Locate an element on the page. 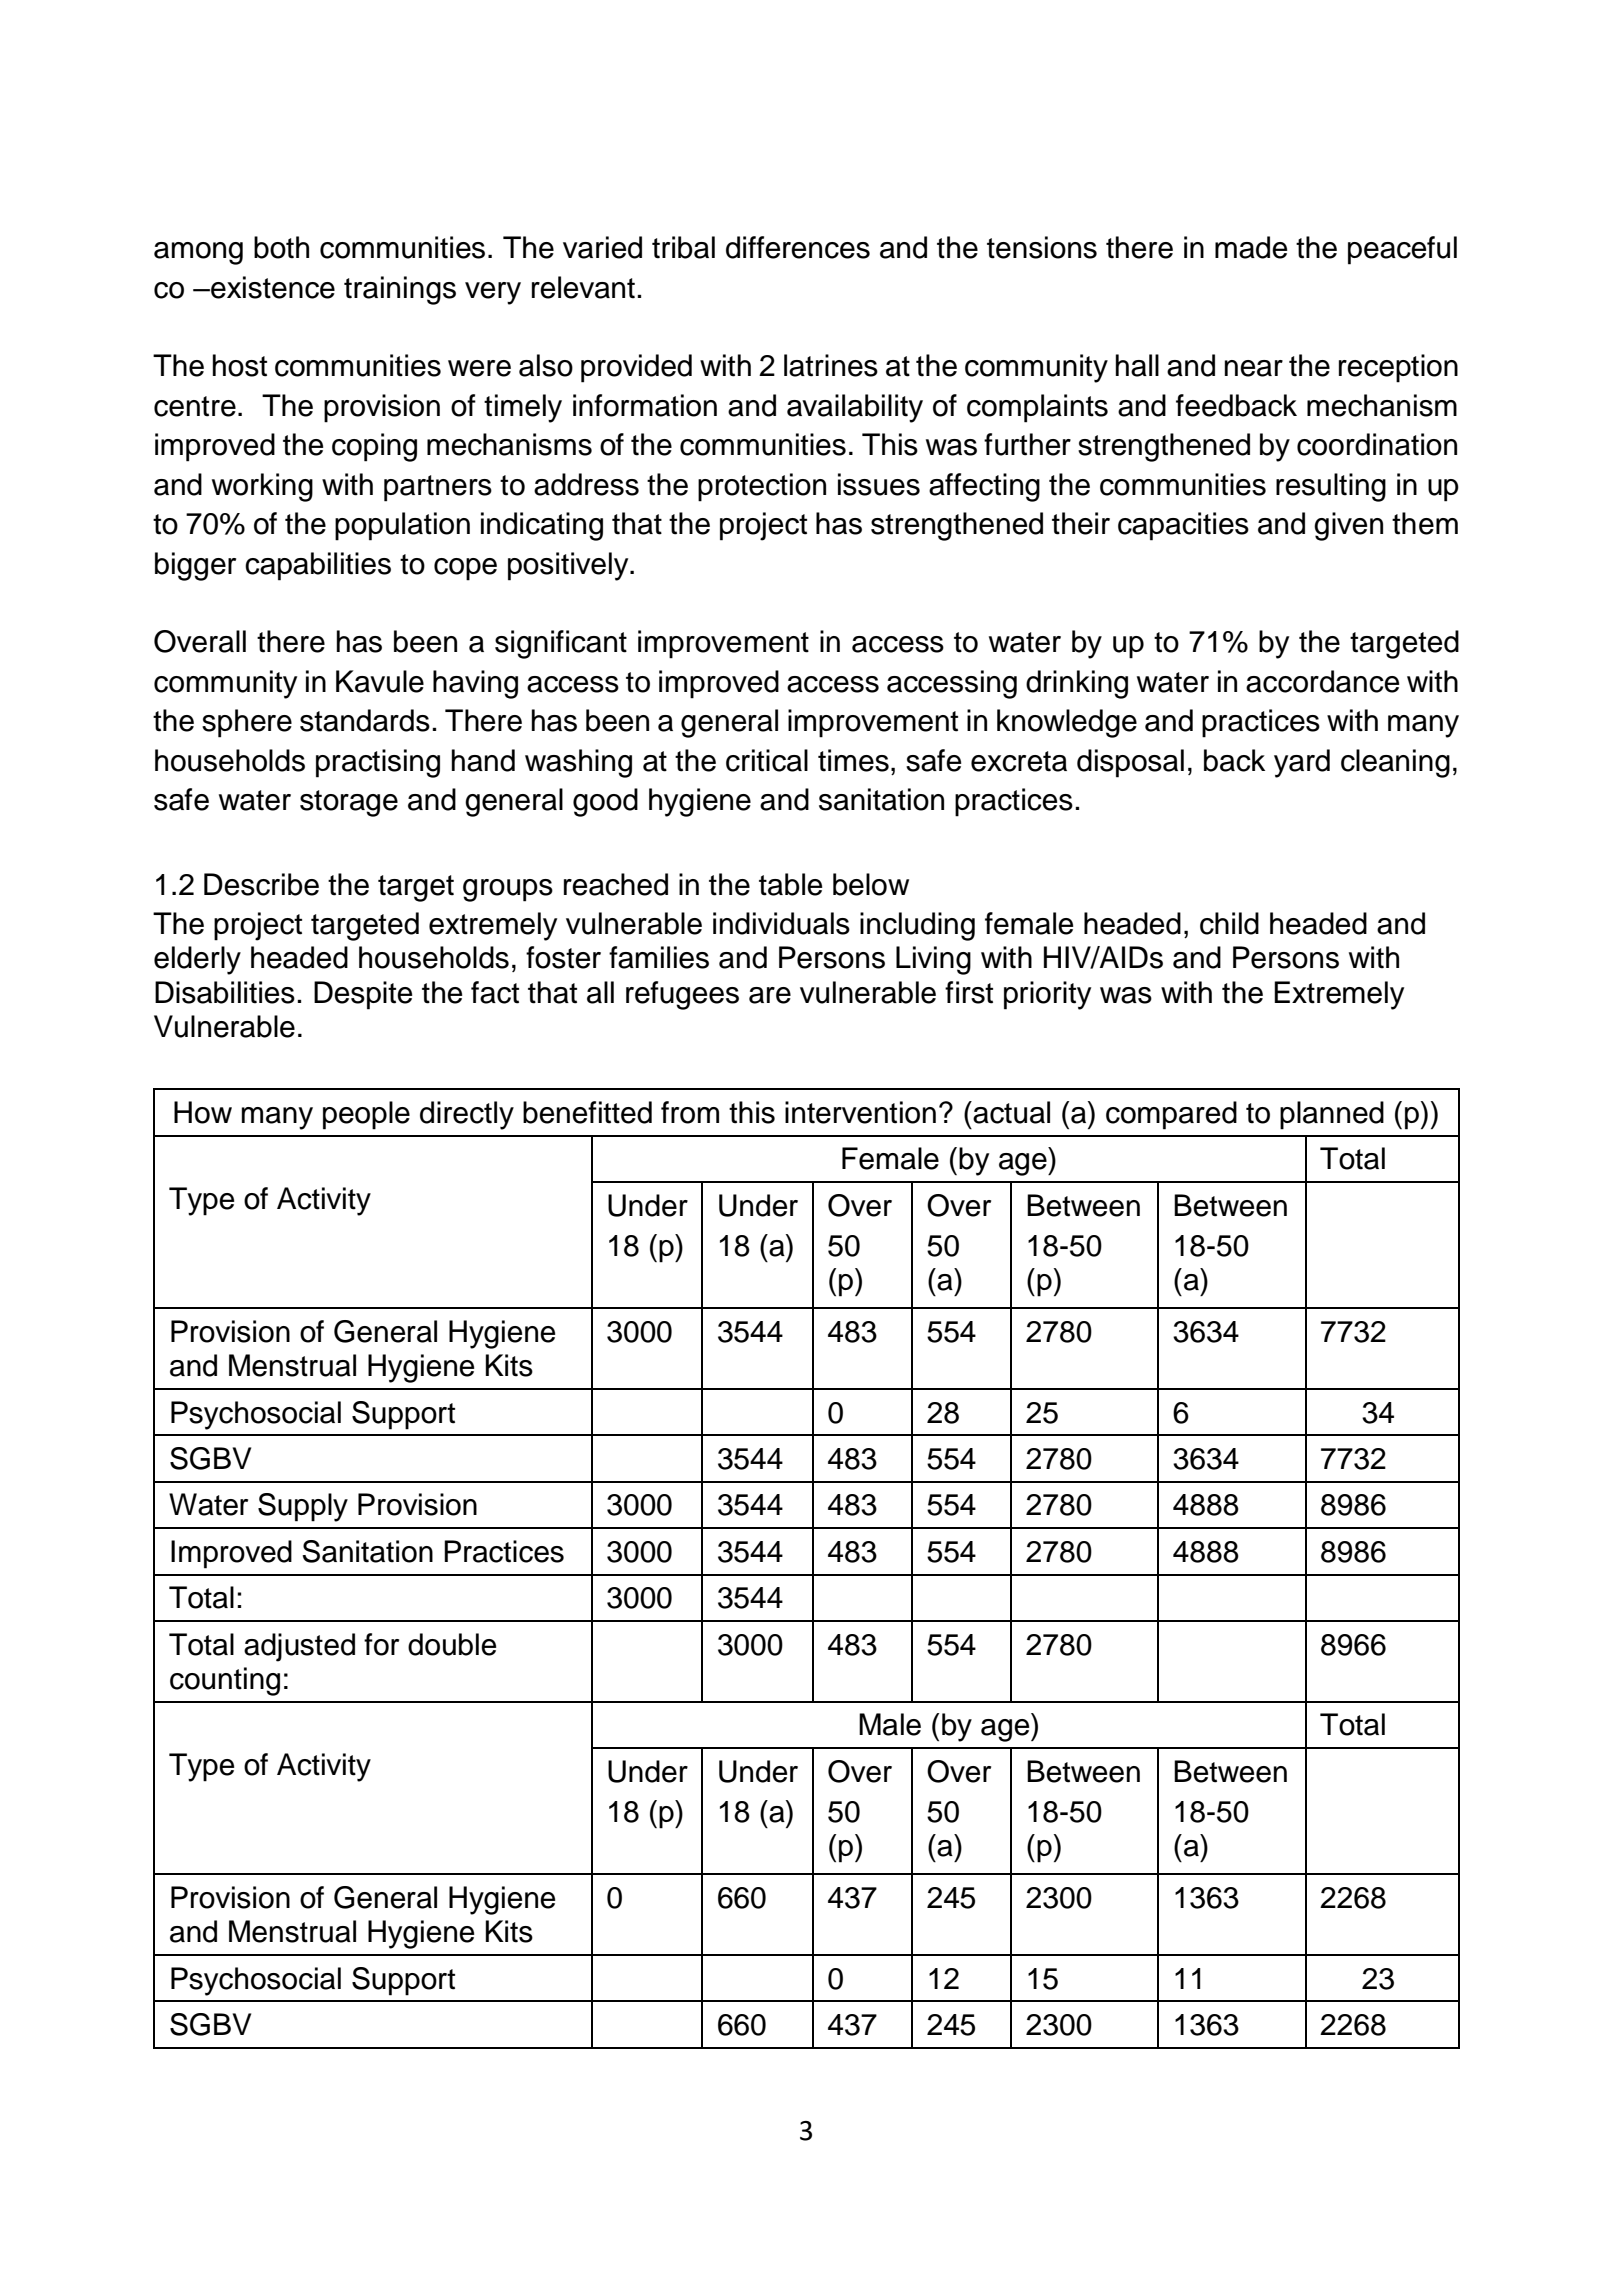 Image resolution: width=1613 pixels, height=2281 pixels. adjusted is located at coordinates (299, 1647).
